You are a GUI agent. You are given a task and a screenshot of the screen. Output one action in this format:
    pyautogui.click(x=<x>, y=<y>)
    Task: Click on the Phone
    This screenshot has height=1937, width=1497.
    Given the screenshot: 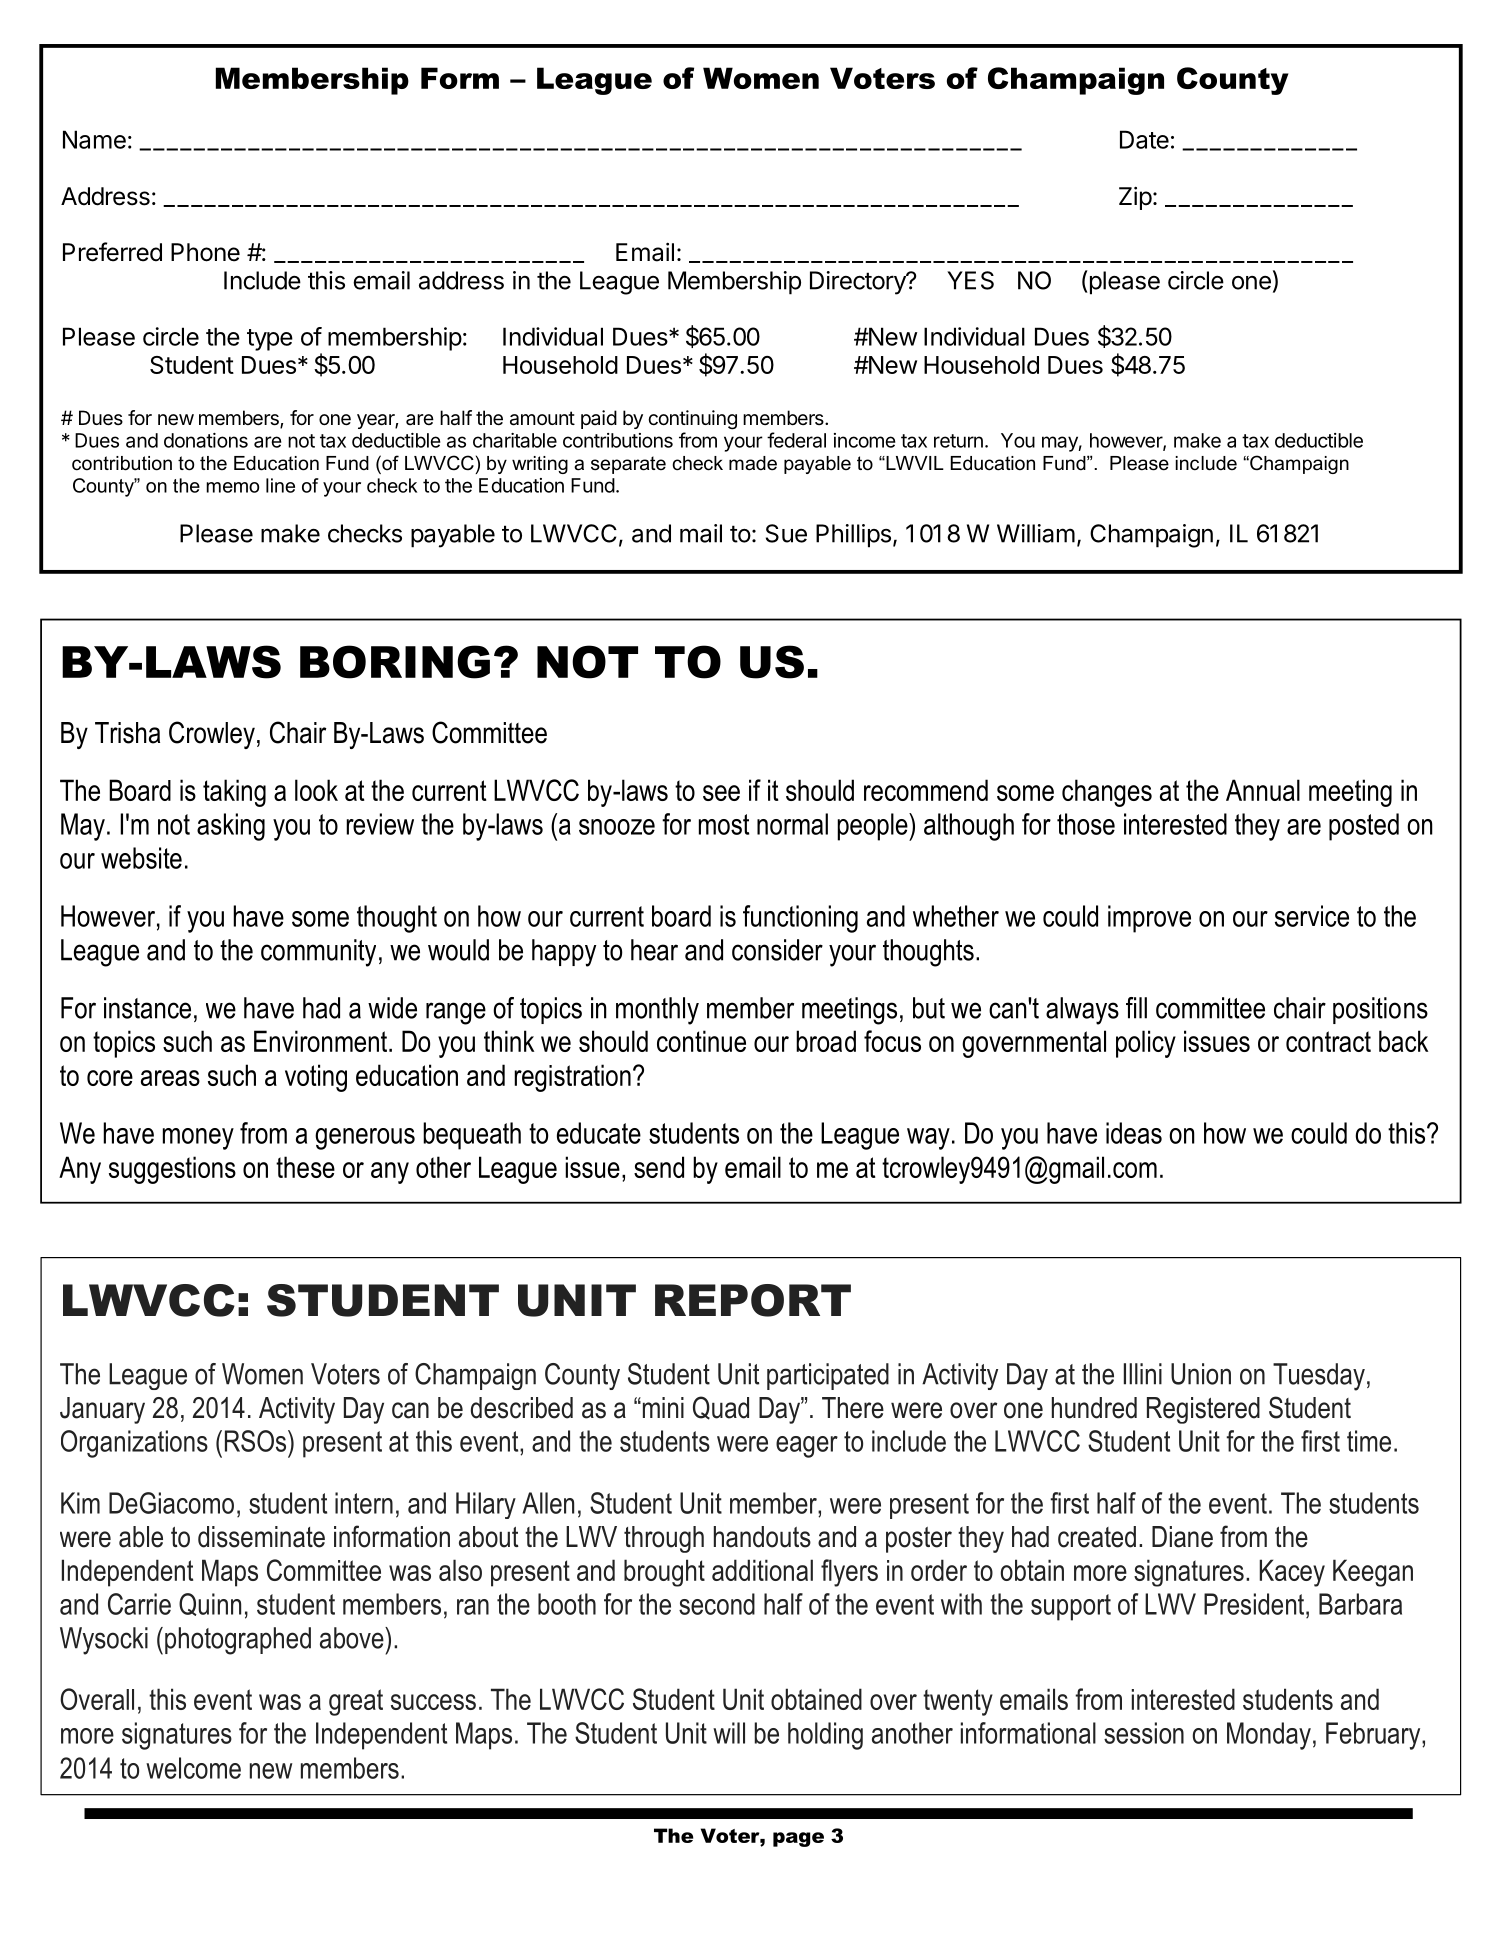 What is the action you would take?
    pyautogui.click(x=205, y=252)
